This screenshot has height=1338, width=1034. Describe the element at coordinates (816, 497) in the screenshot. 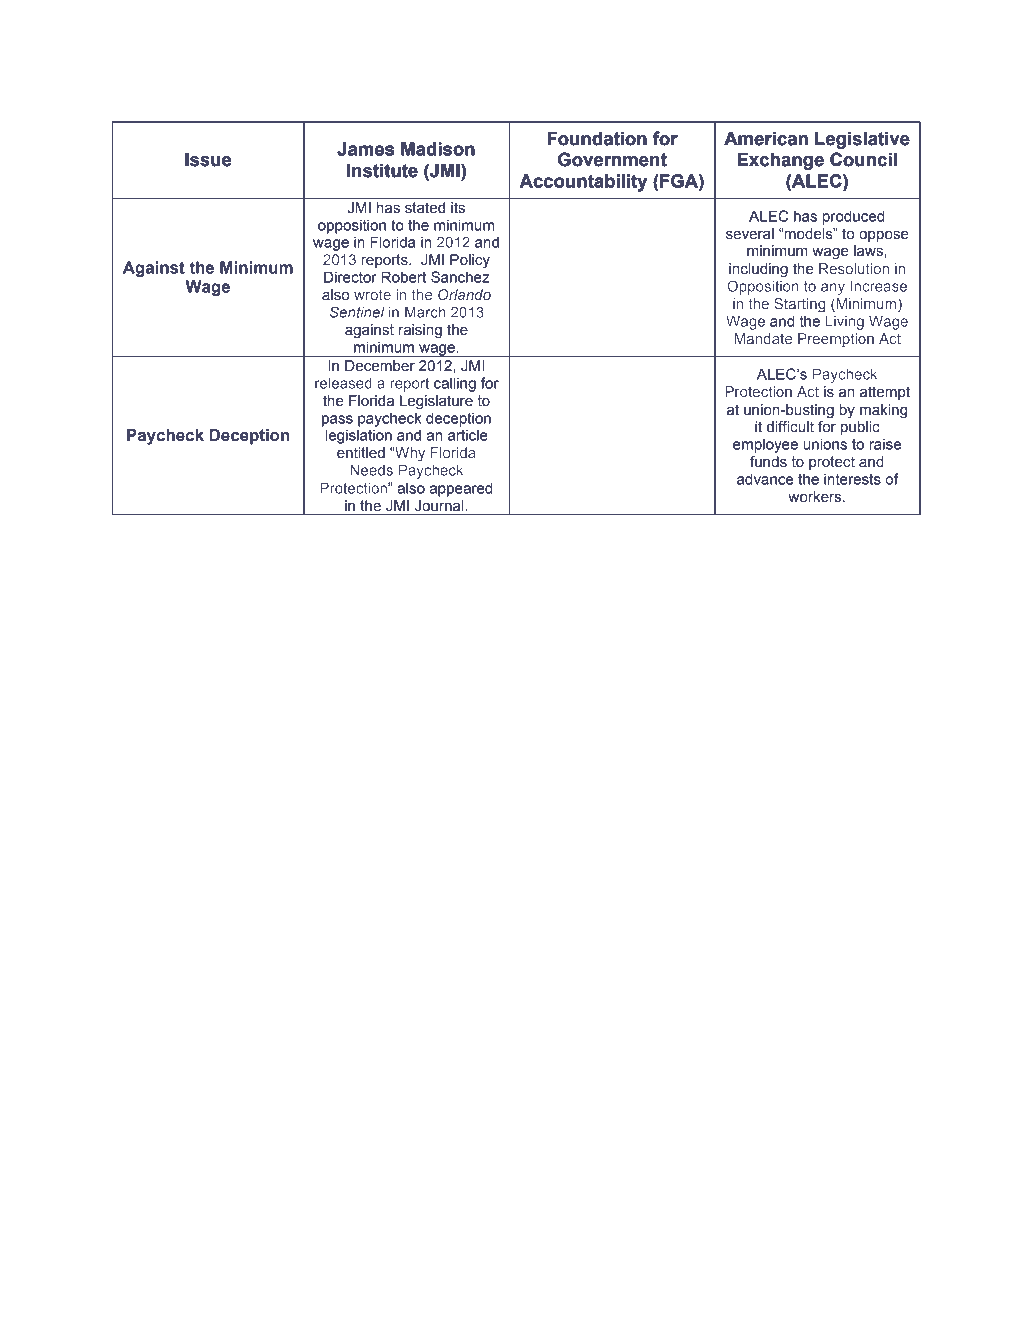

I see `workers` at that location.
